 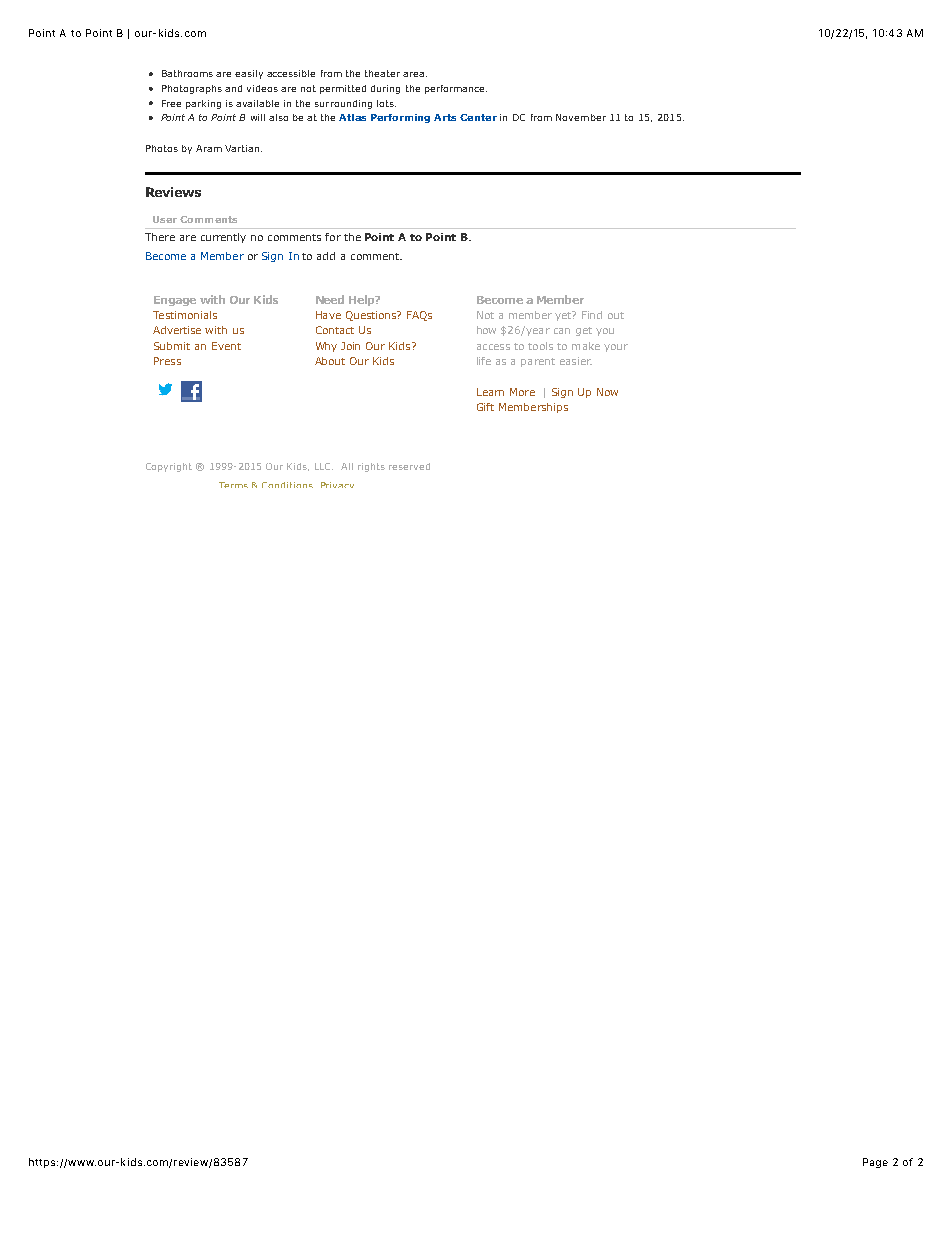 What do you see at coordinates (257, 103) in the screenshot?
I see `available` at bounding box center [257, 103].
